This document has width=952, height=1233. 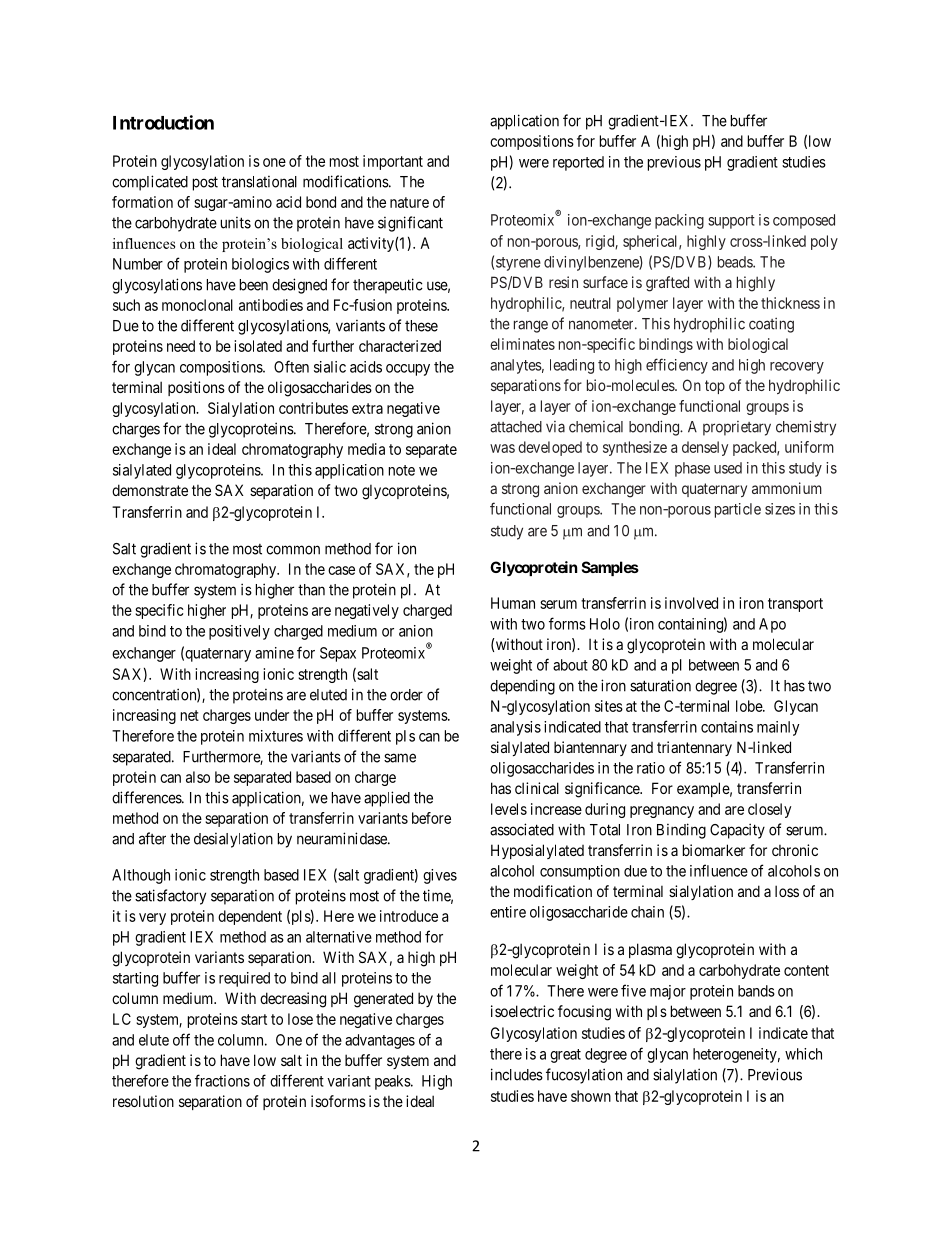 What do you see at coordinates (731, 222) in the document?
I see `support` at bounding box center [731, 222].
